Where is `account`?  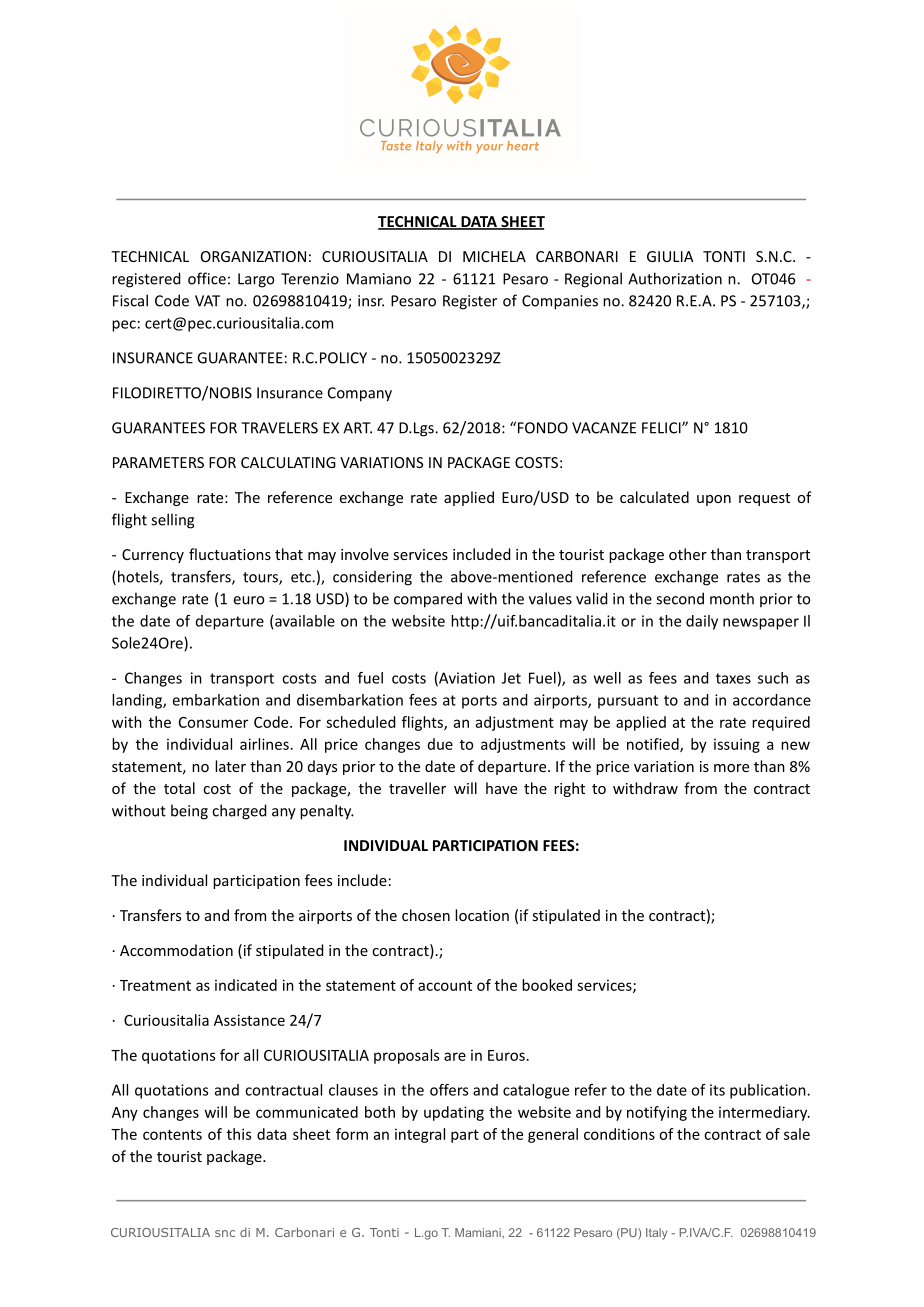
account is located at coordinates (445, 985).
